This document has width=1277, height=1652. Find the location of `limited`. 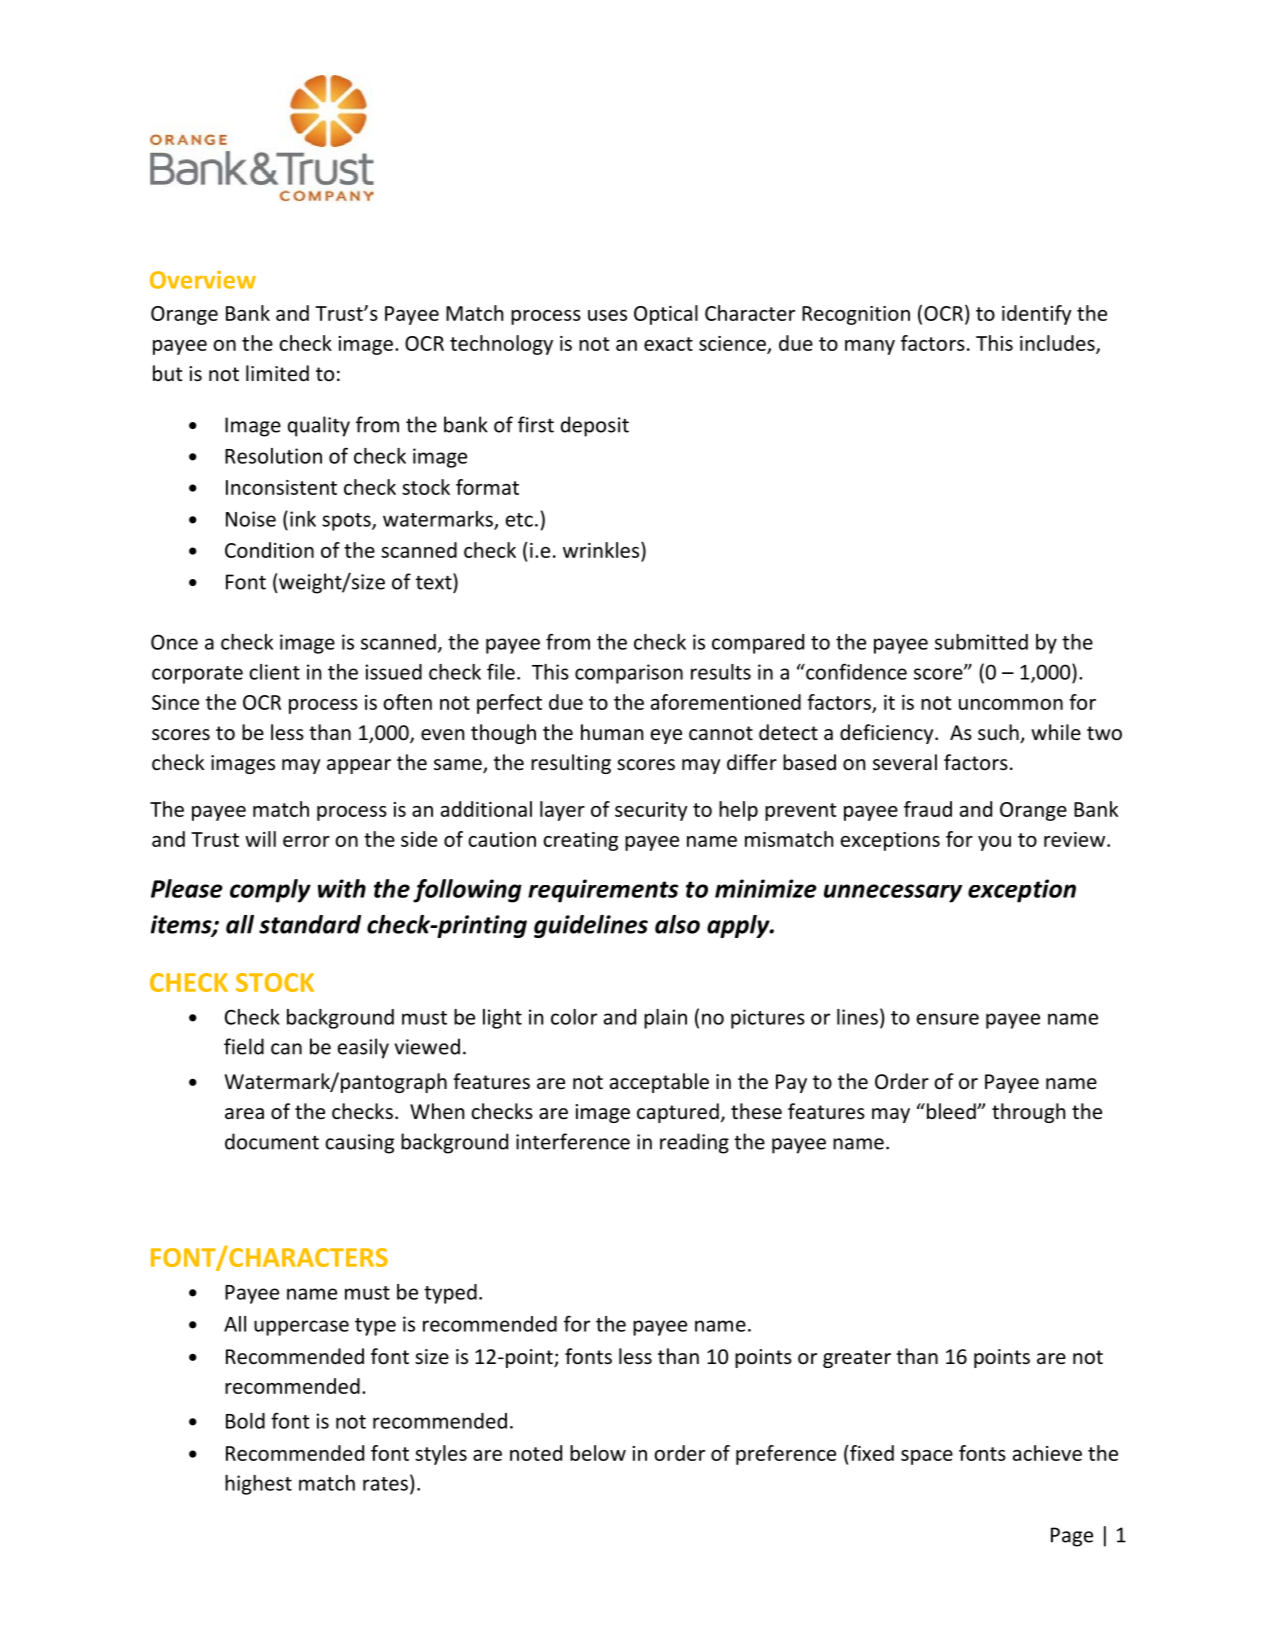

limited is located at coordinates (277, 373).
